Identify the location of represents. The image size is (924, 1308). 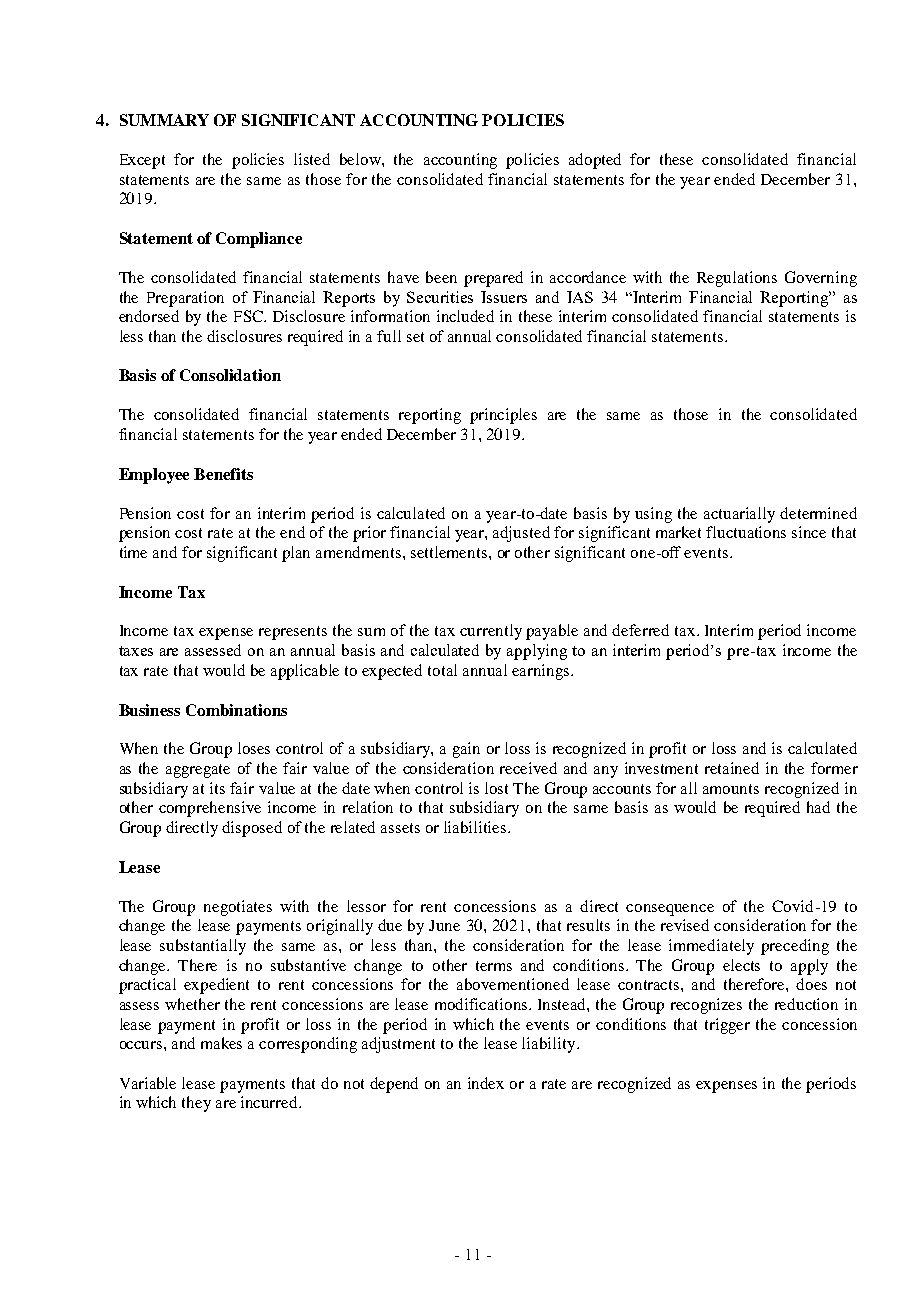
(293, 633).
